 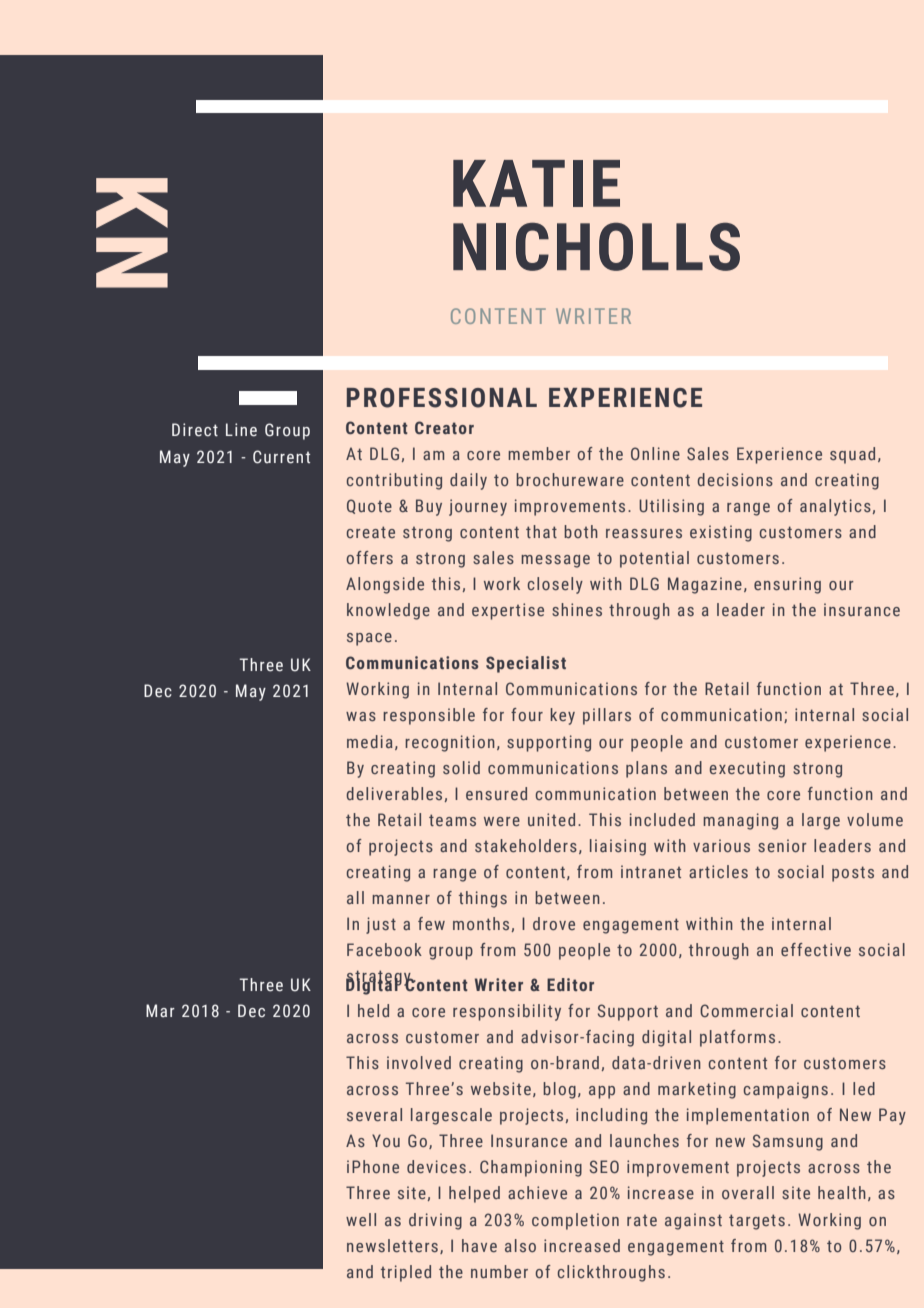 I want to click on well, so click(x=361, y=1219).
